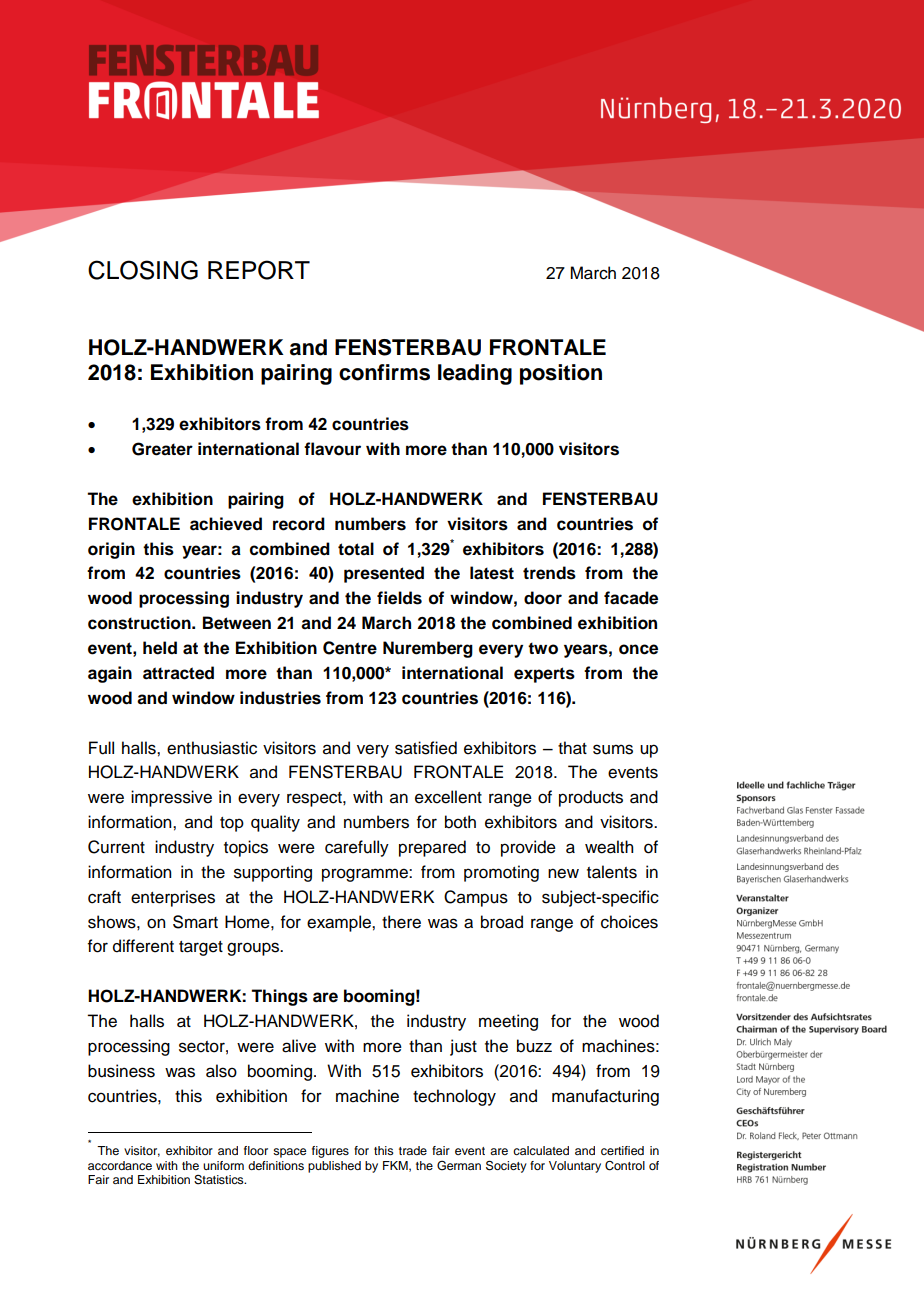  I want to click on presented, so click(384, 574).
